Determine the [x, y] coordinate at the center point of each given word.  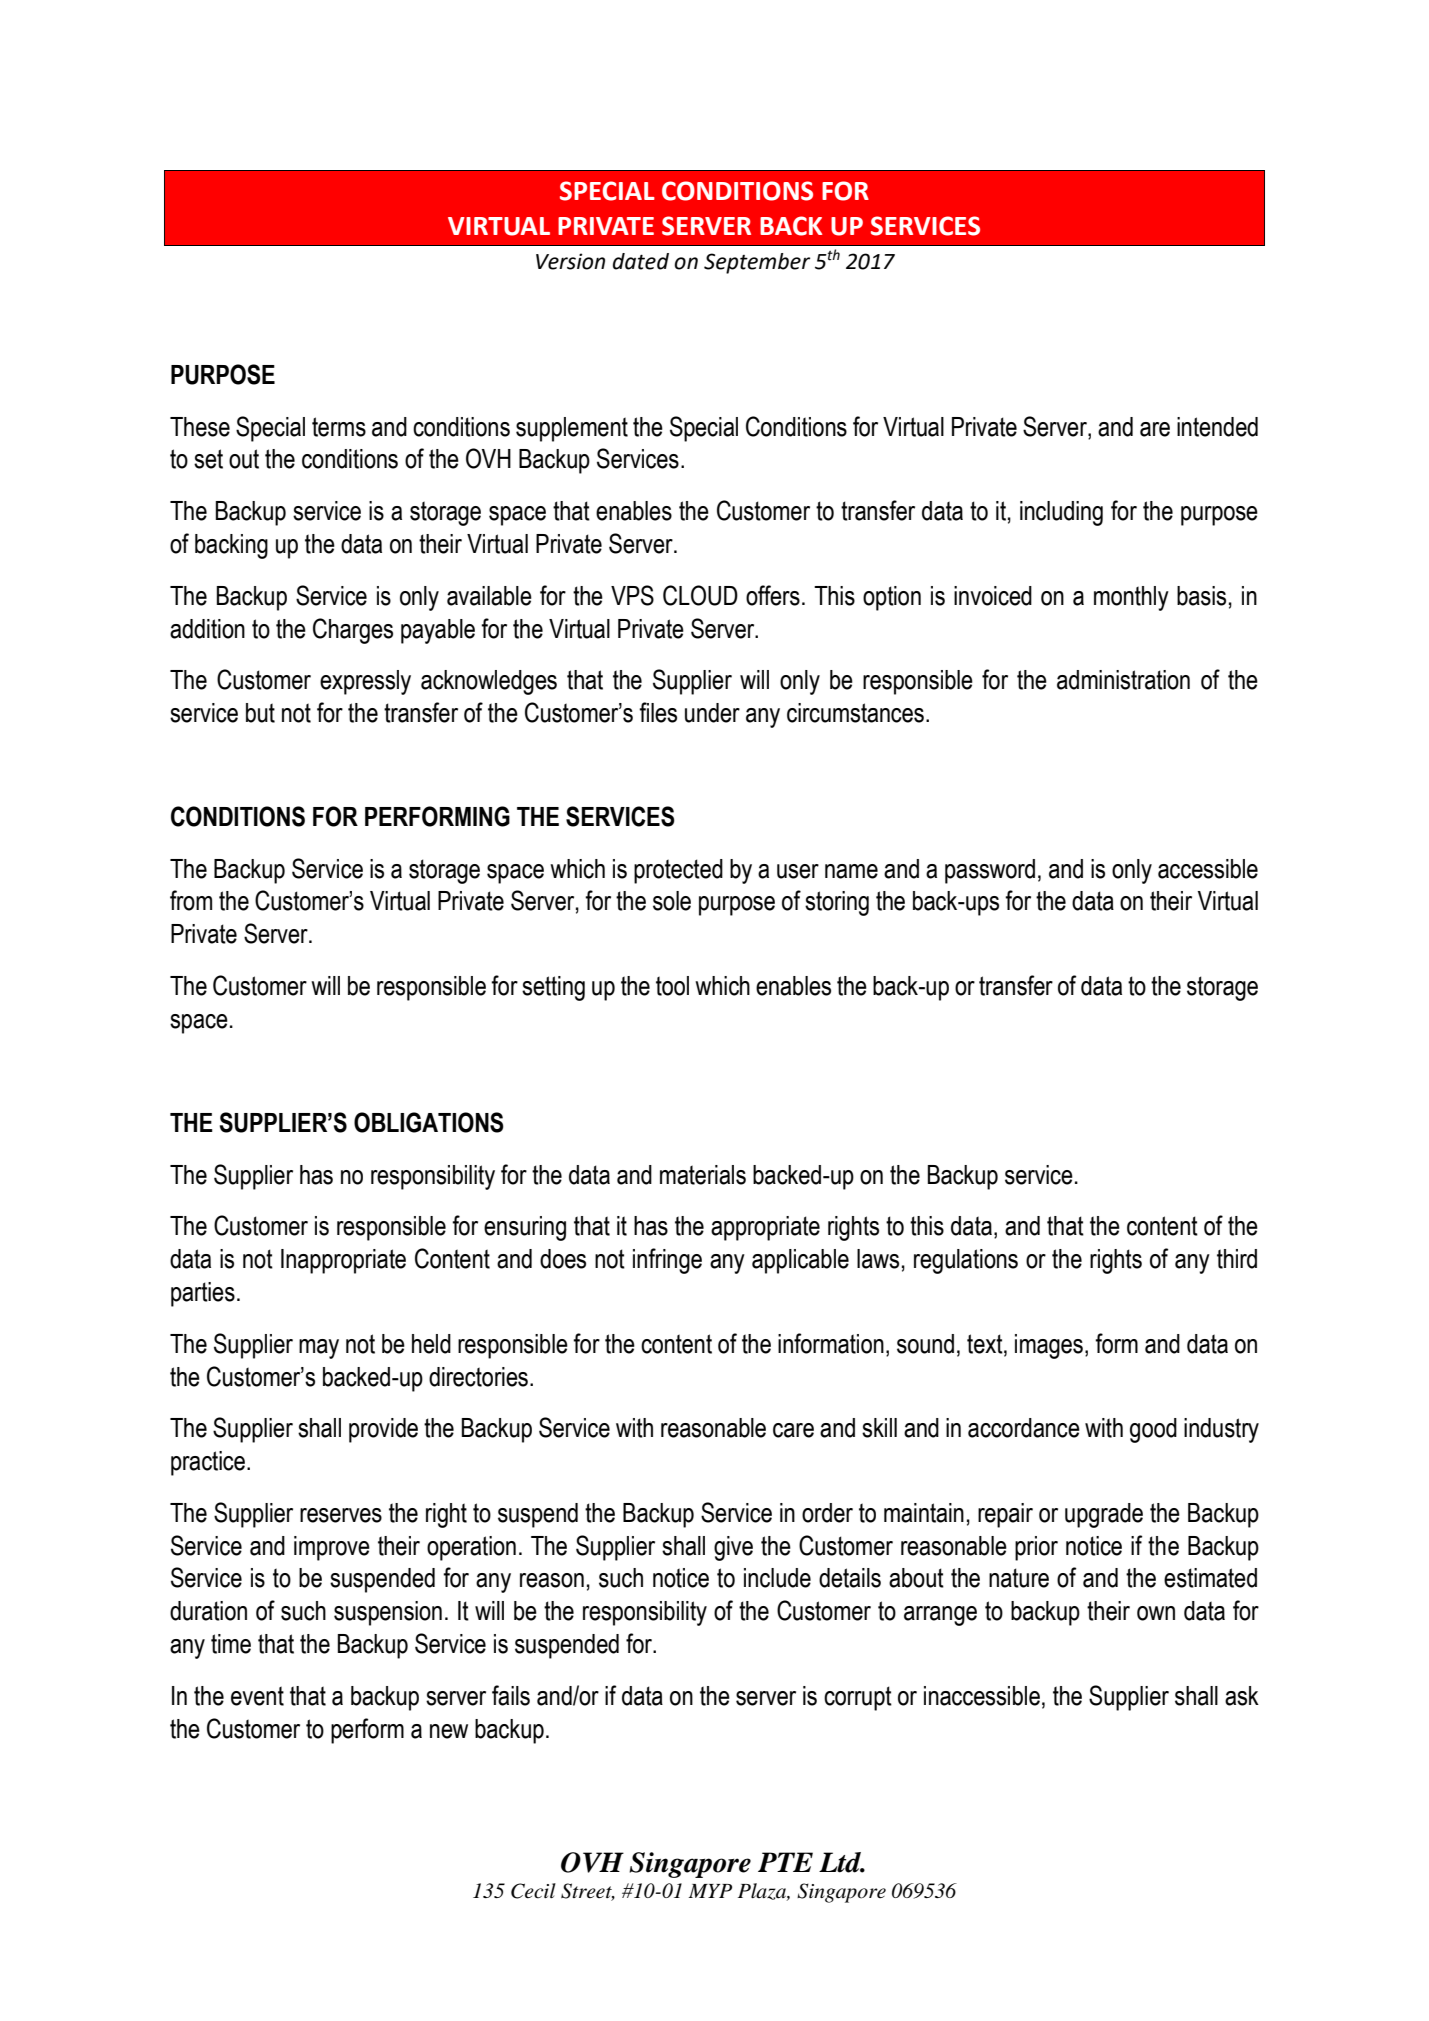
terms [339, 427]
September [757, 263]
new [449, 1731]
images [1049, 1346]
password [990, 871]
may [319, 1349]
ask [1242, 1696]
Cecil [533, 1891]
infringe [667, 1261]
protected [678, 871]
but [260, 713]
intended [1217, 427]
